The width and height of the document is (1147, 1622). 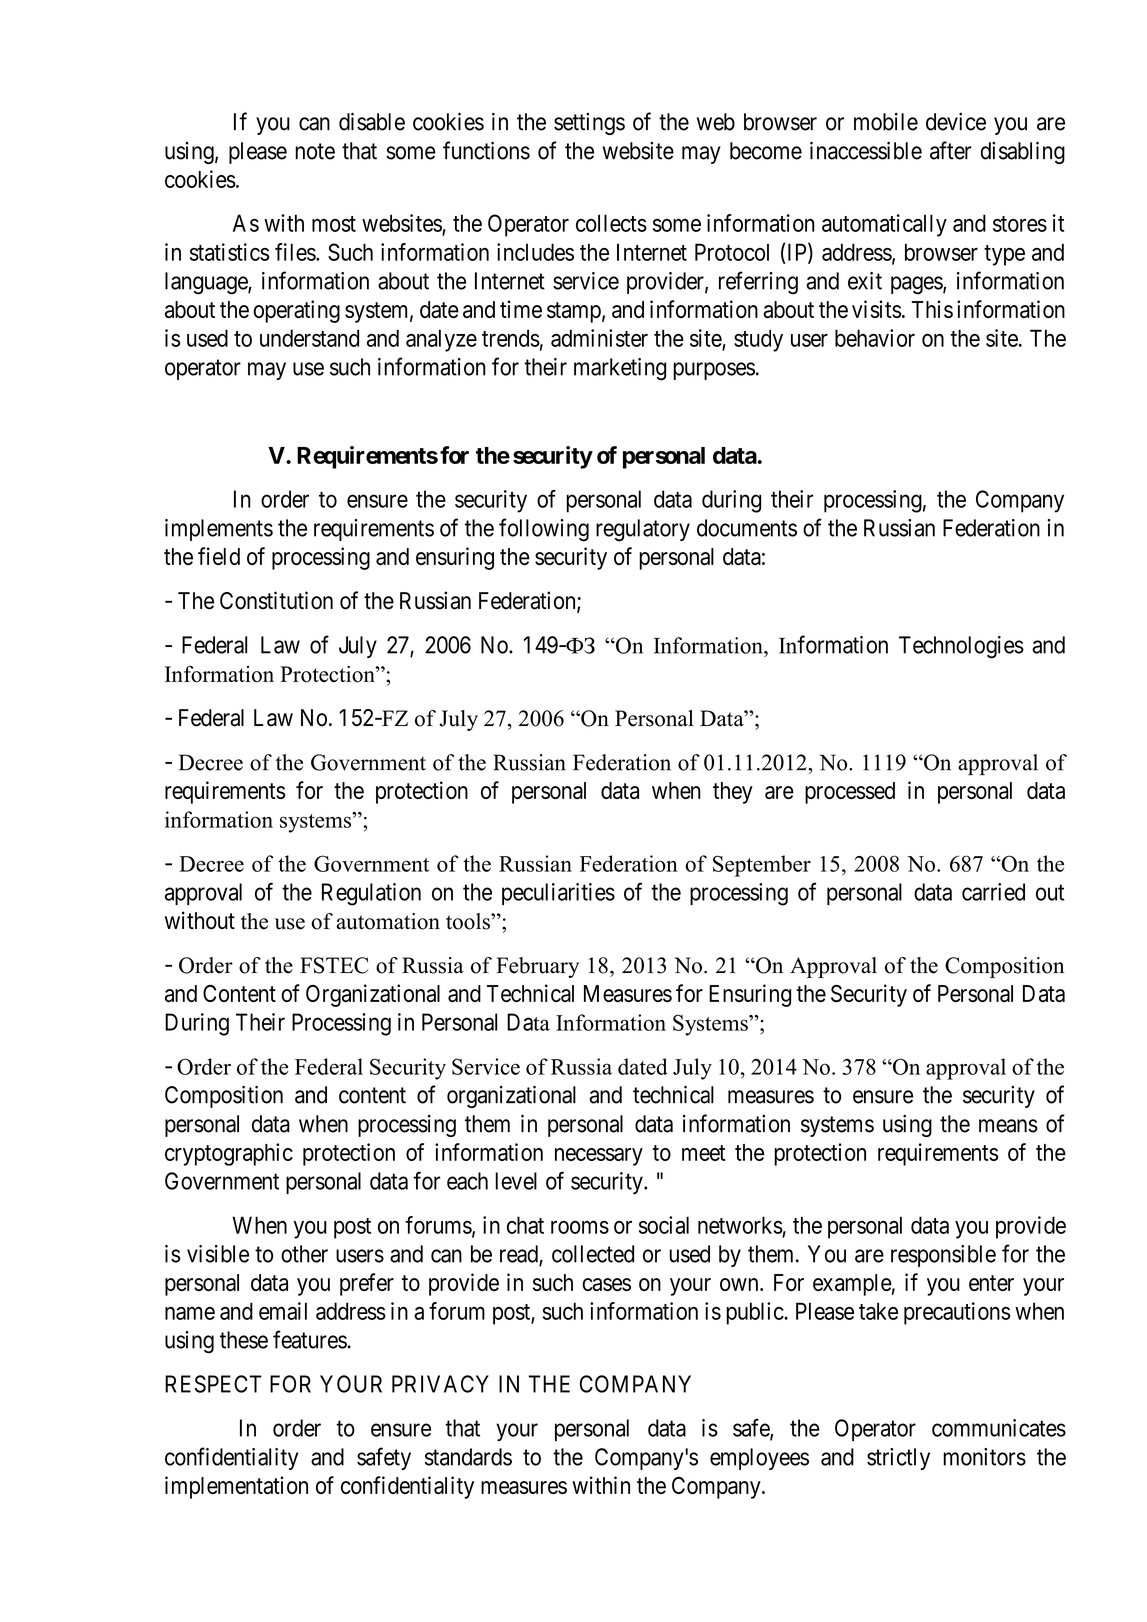 I want to click on means, so click(x=1008, y=1126).
